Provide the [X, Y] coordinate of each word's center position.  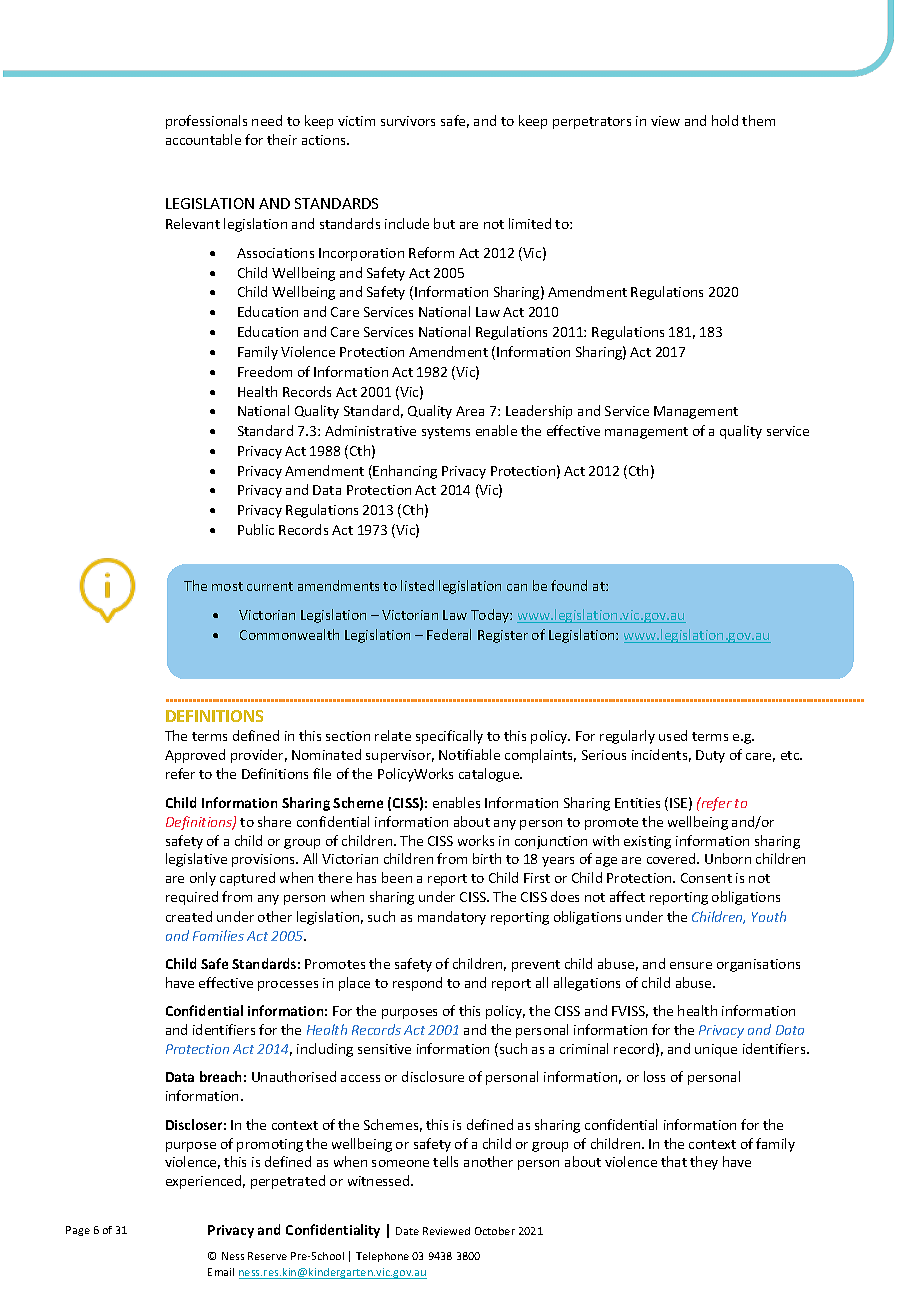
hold [725, 120]
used [673, 735]
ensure [691, 965]
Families [218, 935]
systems [446, 433]
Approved [195, 756]
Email [221, 1272]
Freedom [265, 371]
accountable [203, 139]
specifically [449, 737]
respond [417, 984]
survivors [408, 121]
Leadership [539, 412]
